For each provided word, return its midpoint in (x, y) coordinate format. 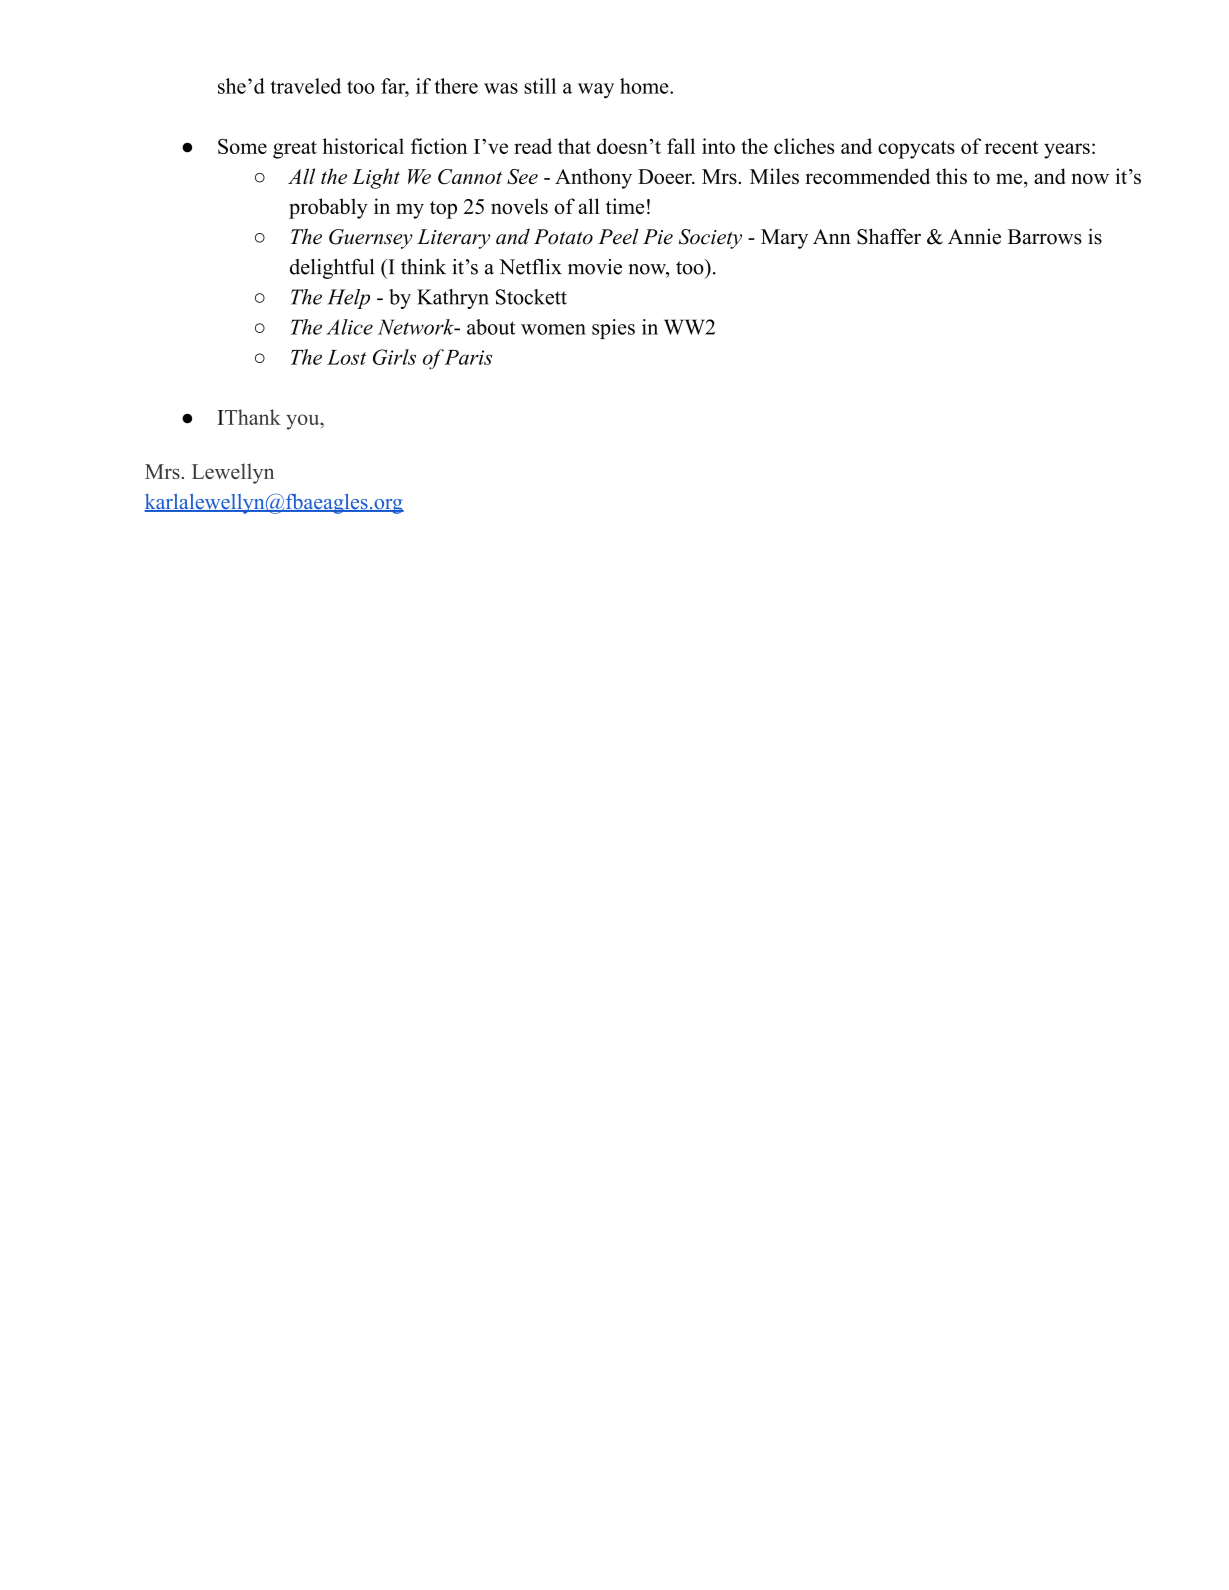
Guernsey (371, 239)
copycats (916, 150)
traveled (305, 86)
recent (1011, 147)
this (951, 176)
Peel (618, 237)
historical (363, 146)
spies (613, 329)
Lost (346, 357)
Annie (974, 237)
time (625, 206)
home (645, 86)
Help (348, 299)
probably (328, 208)
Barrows (1045, 237)
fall (681, 146)
